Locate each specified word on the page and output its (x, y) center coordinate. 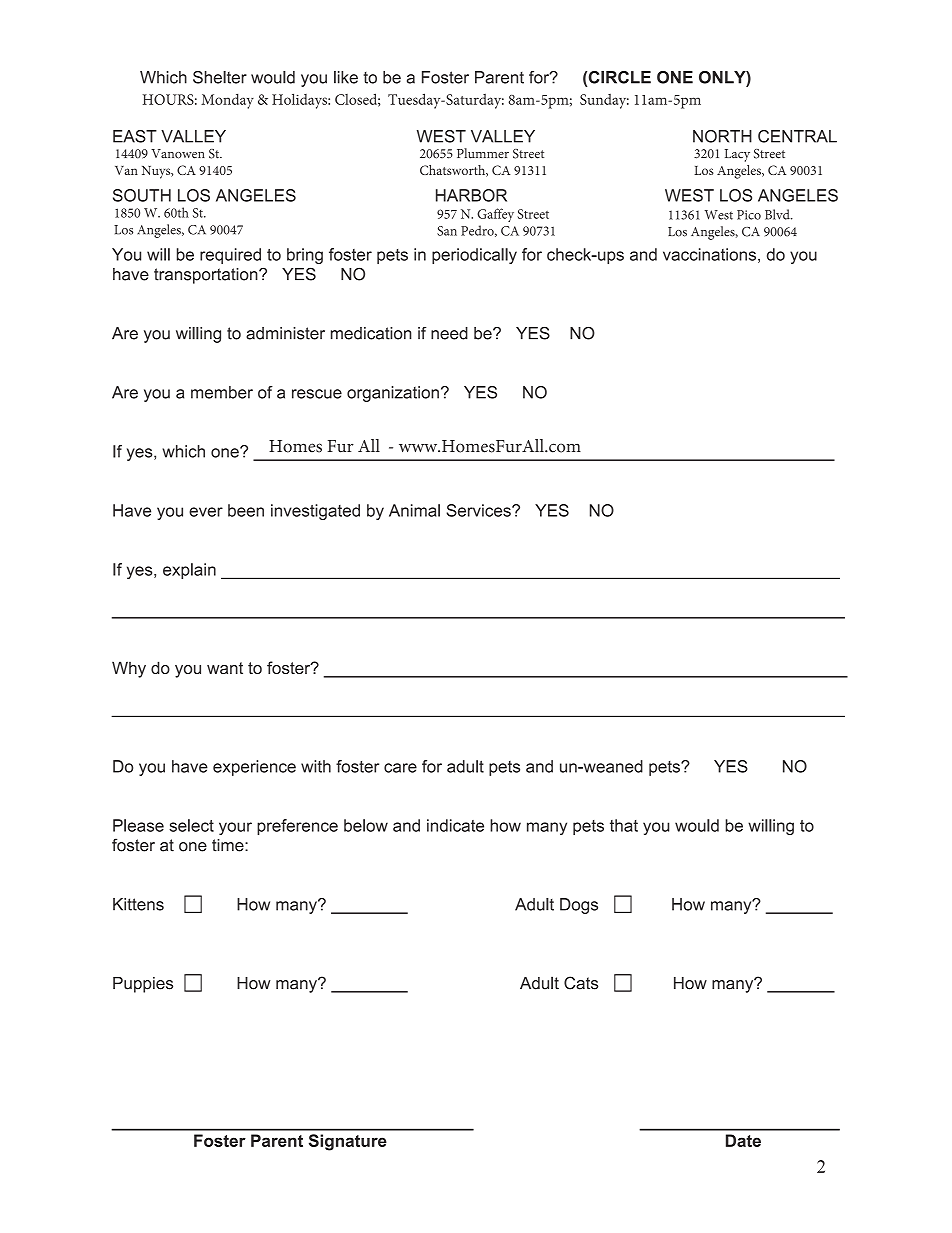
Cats (581, 983)
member (222, 392)
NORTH (722, 136)
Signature (348, 1142)
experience (254, 768)
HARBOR (471, 195)
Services (479, 510)
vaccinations (709, 254)
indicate (455, 825)
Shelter (220, 77)
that (624, 825)
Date (743, 1140)
